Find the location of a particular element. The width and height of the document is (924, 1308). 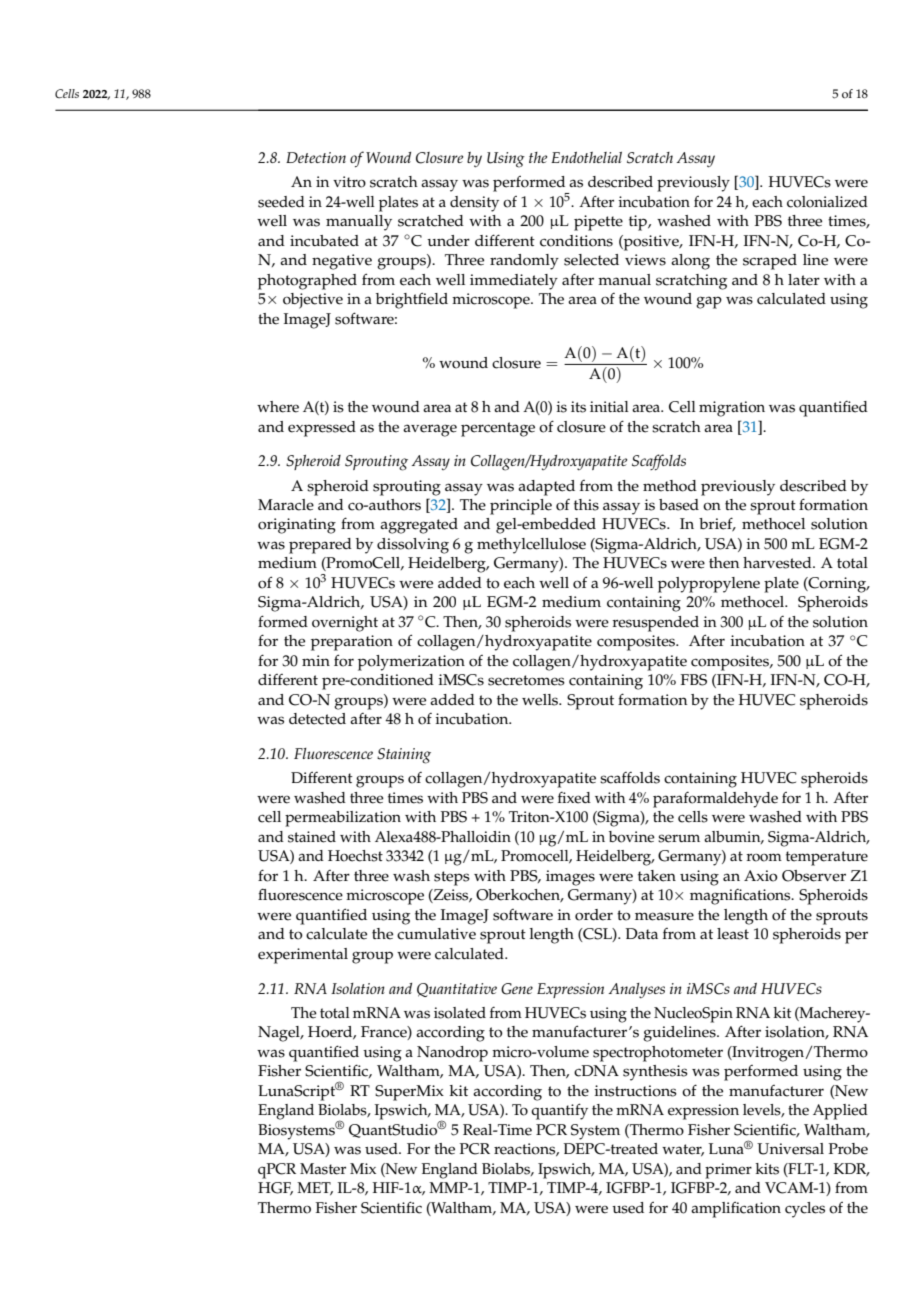

scraped is located at coordinates (770, 262).
